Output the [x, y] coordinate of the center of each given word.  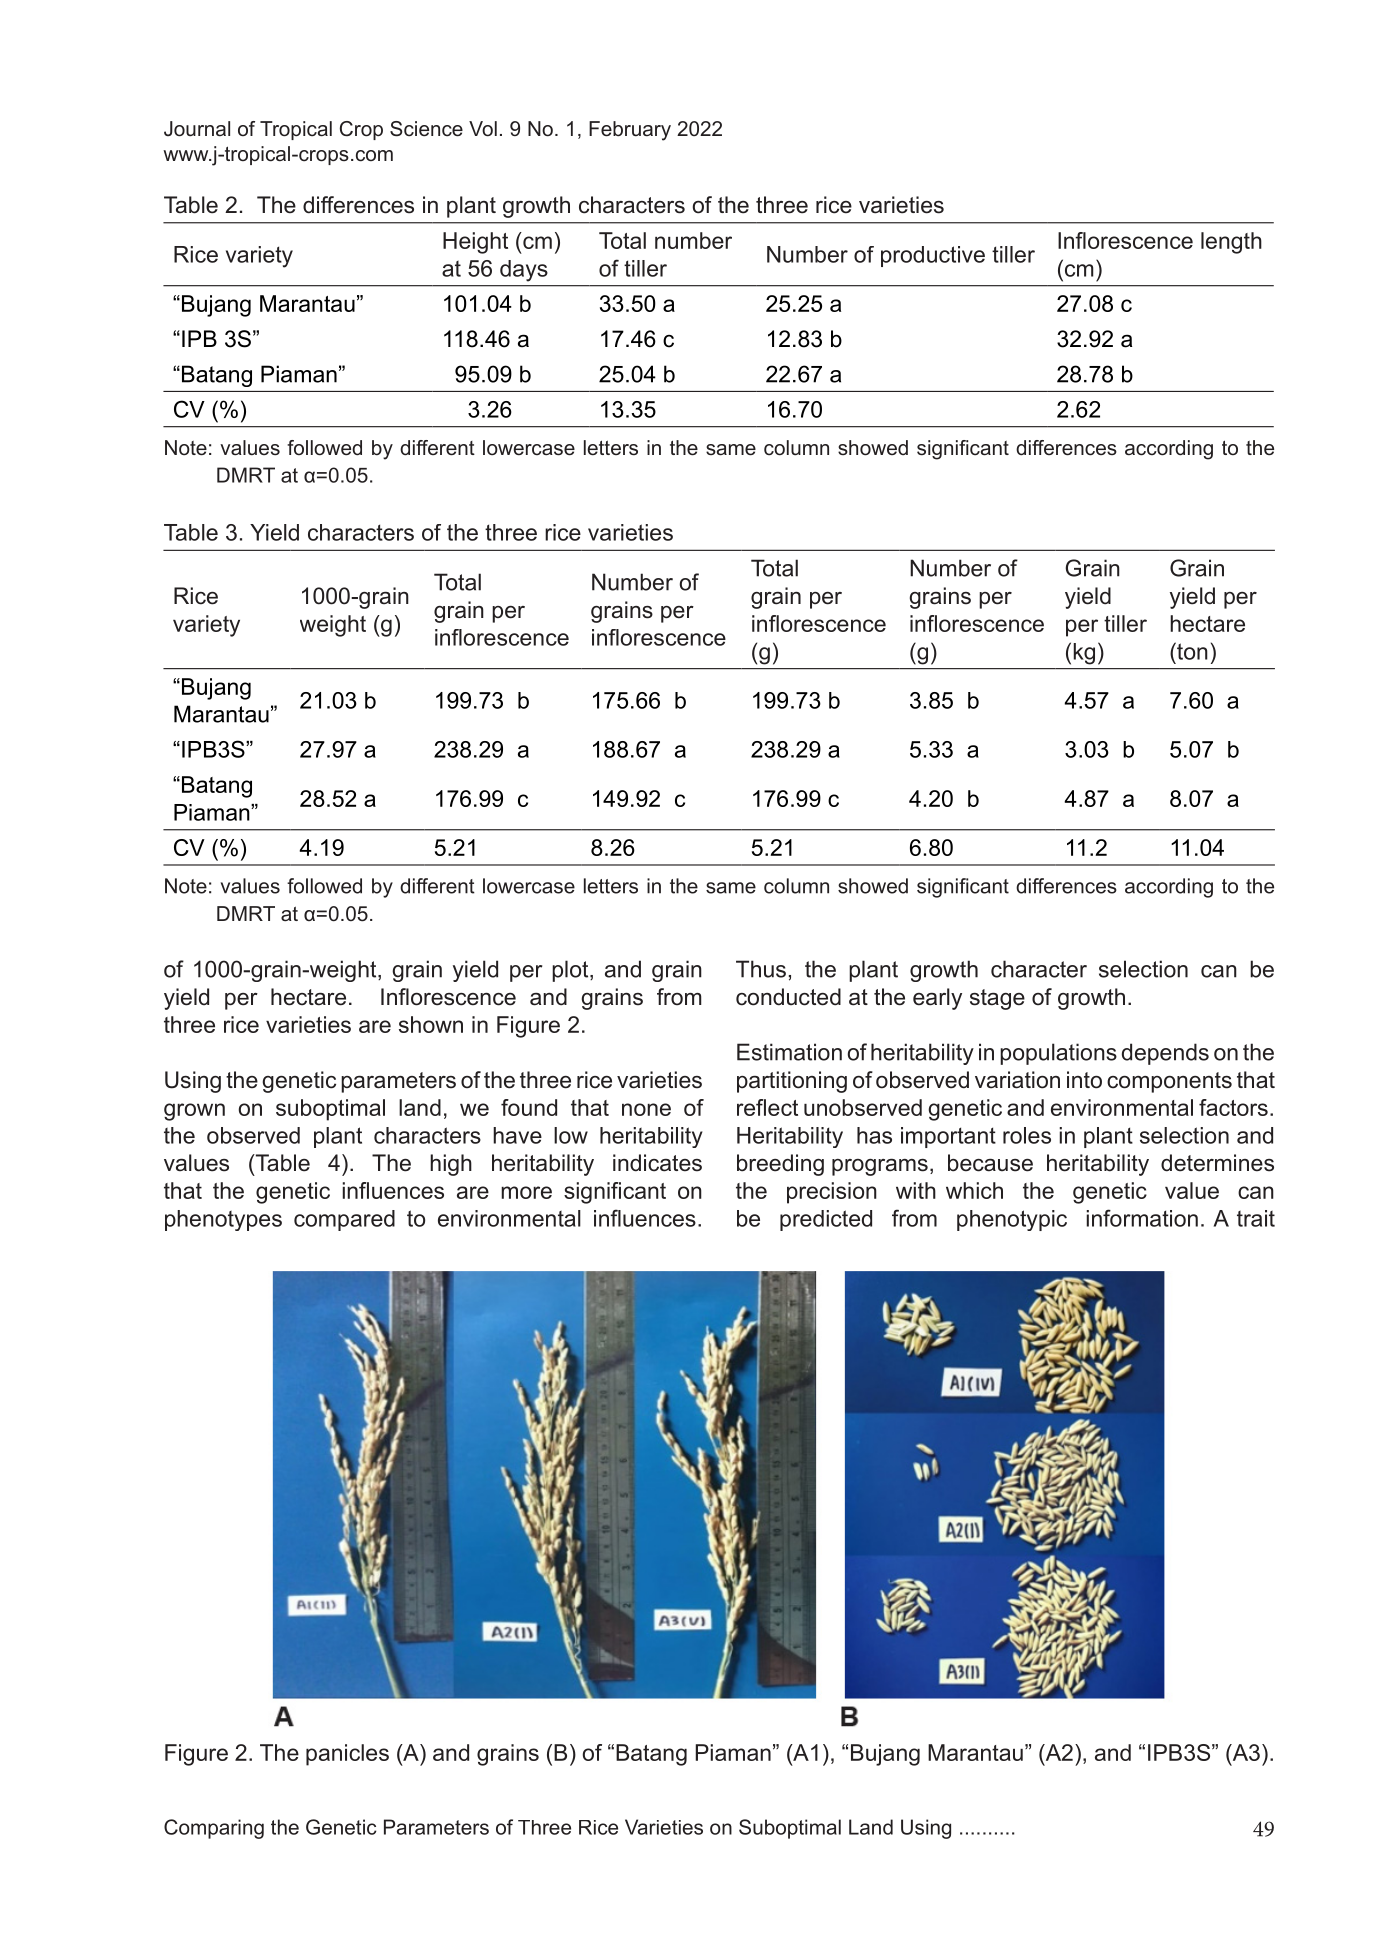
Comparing [214, 1829]
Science [426, 129]
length [1231, 243]
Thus [761, 969]
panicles [347, 1755]
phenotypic [1012, 1220]
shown [431, 1024]
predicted [826, 1220]
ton [1191, 651]
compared [344, 1220]
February [630, 131]
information [1142, 1218]
